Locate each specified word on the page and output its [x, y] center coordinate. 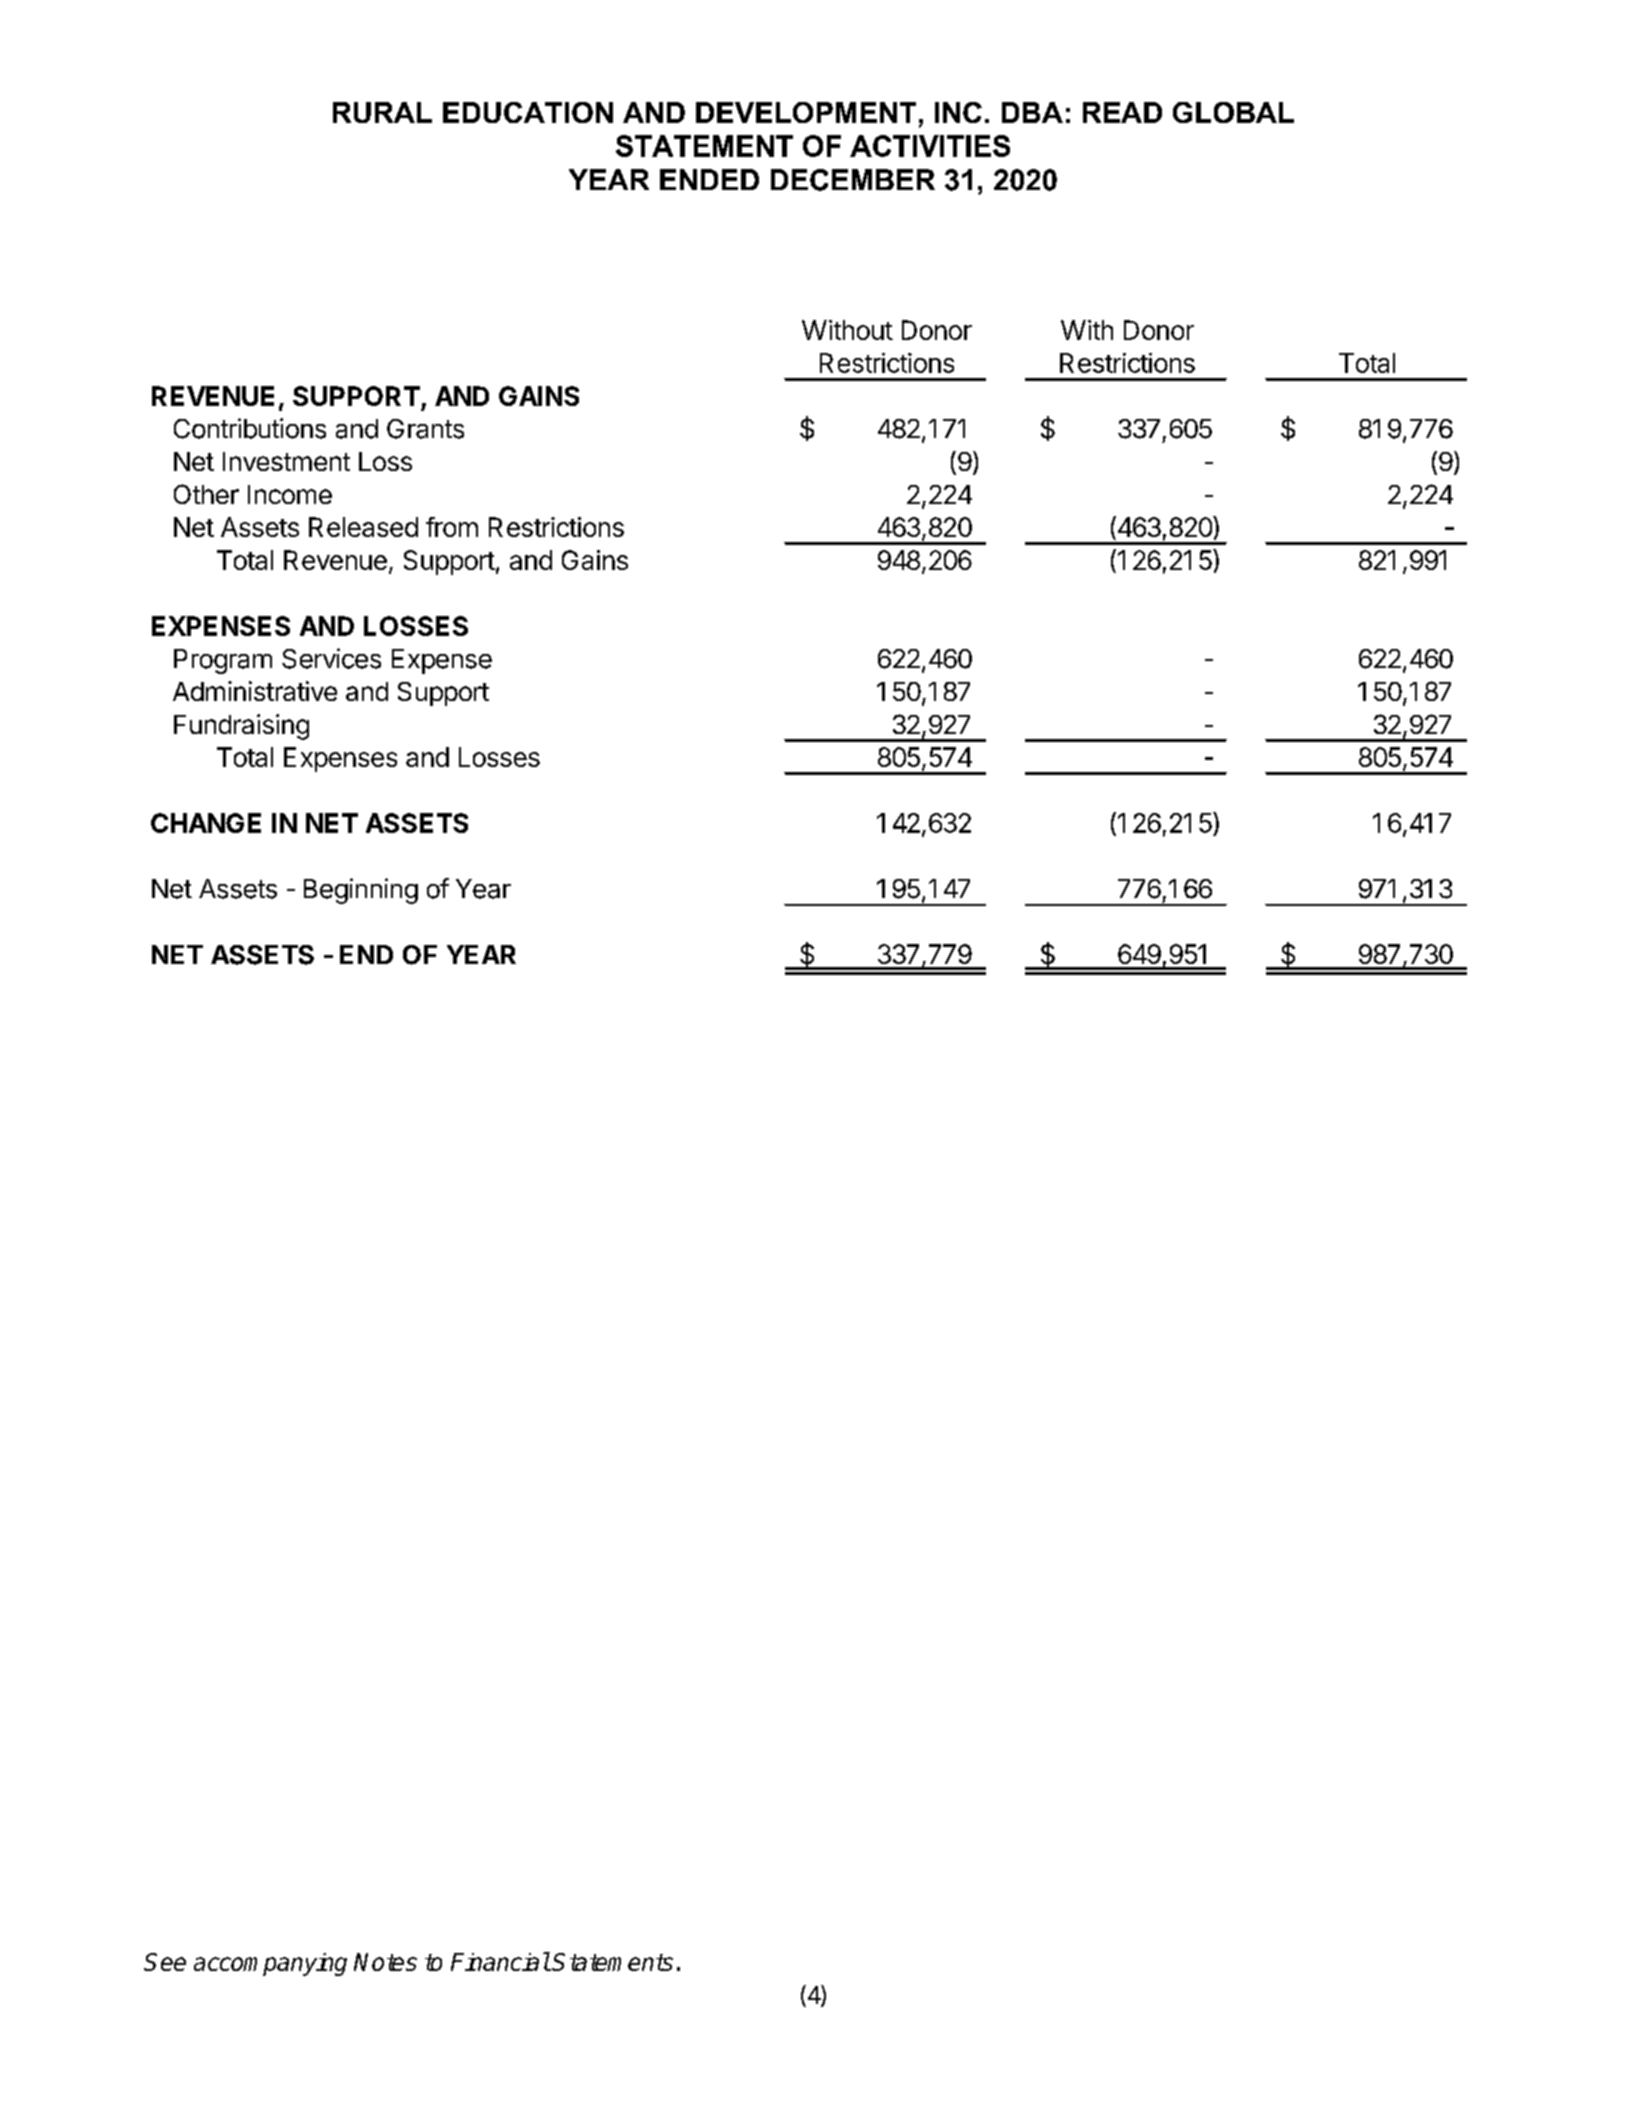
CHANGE [206, 823]
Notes [385, 1962]
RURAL [382, 112]
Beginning [361, 891]
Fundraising [241, 727]
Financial [500, 1961]
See [165, 1962]
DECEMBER [853, 180]
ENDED [709, 179]
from [452, 527]
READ [1122, 112]
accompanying [270, 1964]
